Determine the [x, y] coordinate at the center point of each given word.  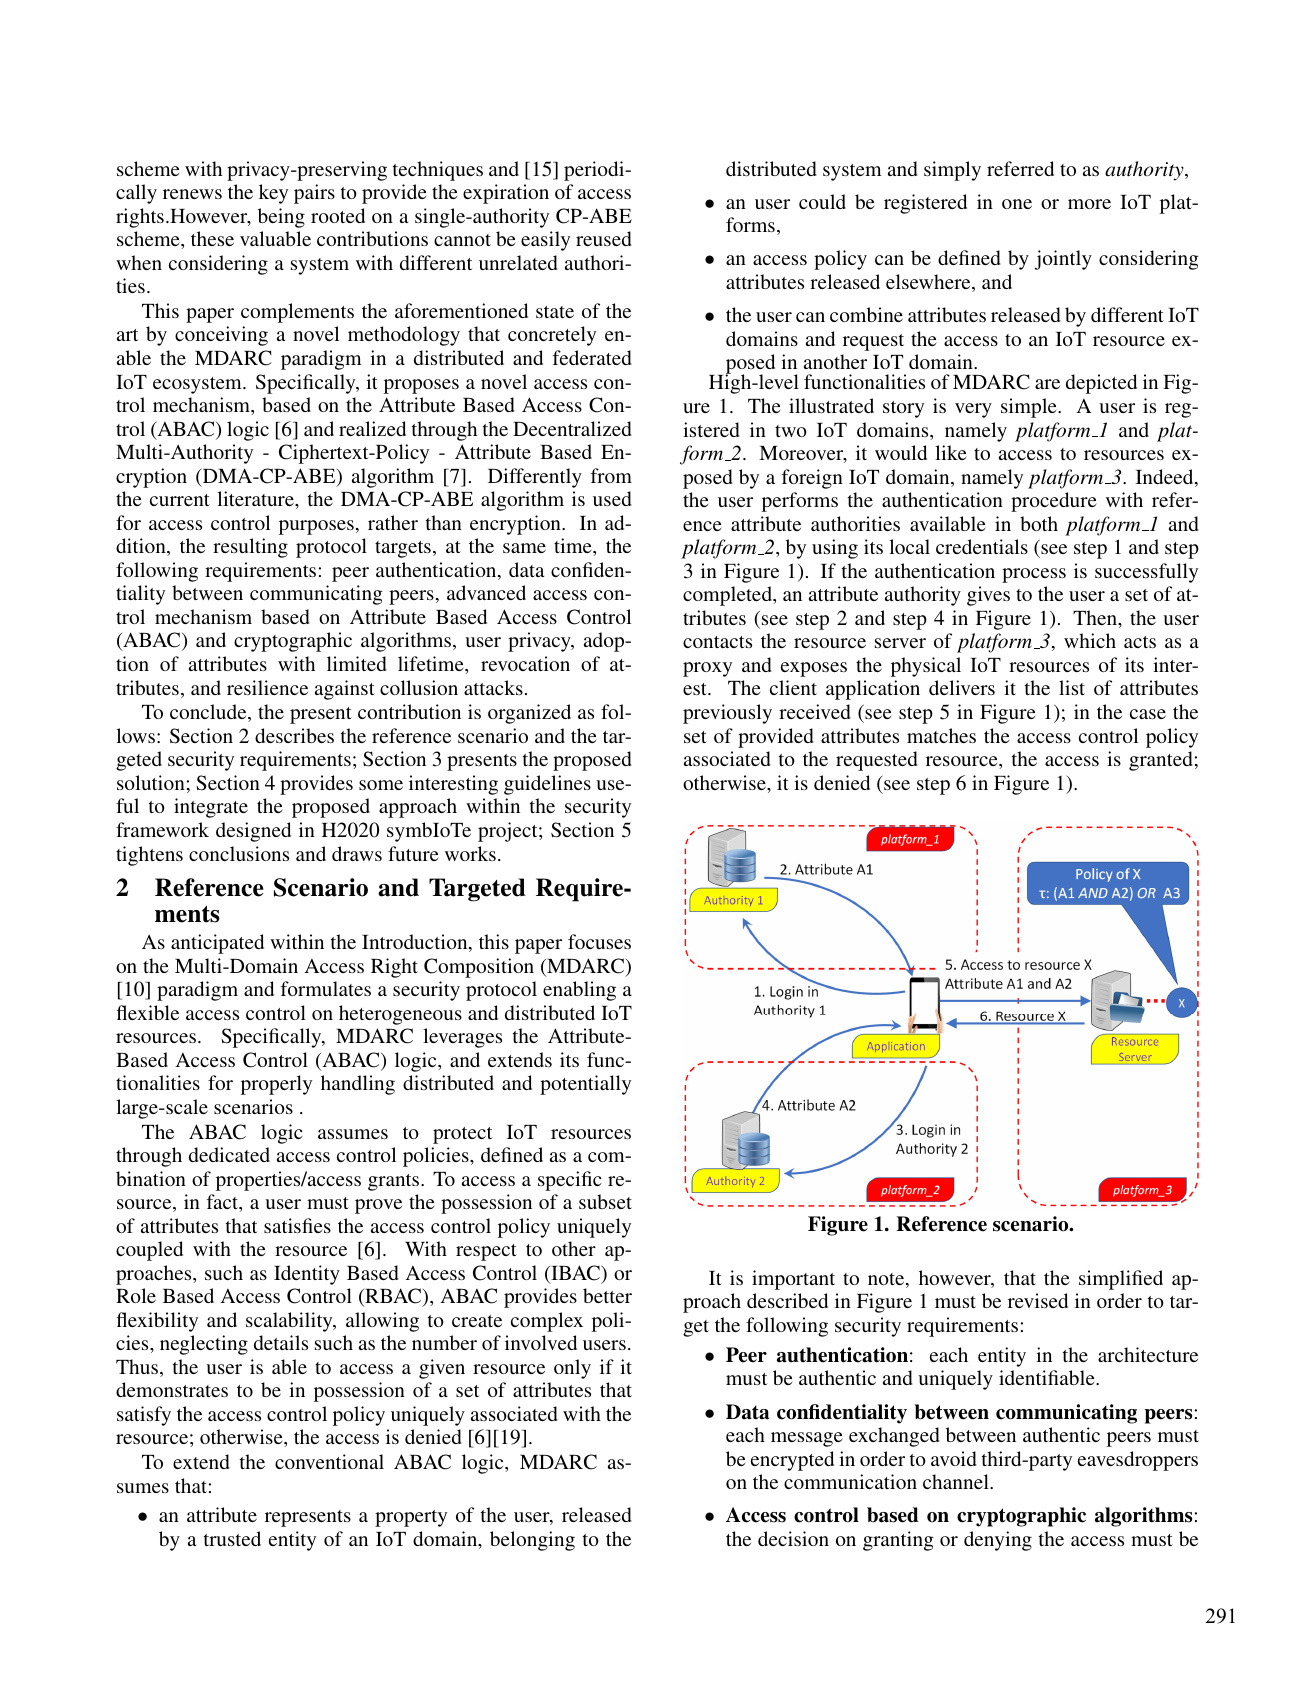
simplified [1121, 1280]
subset [605, 1201]
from [611, 475]
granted [1160, 761]
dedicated [229, 1154]
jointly [1063, 260]
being [281, 218]
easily [545, 241]
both [1039, 523]
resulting [250, 548]
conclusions [239, 853]
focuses [599, 941]
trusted [232, 1538]
